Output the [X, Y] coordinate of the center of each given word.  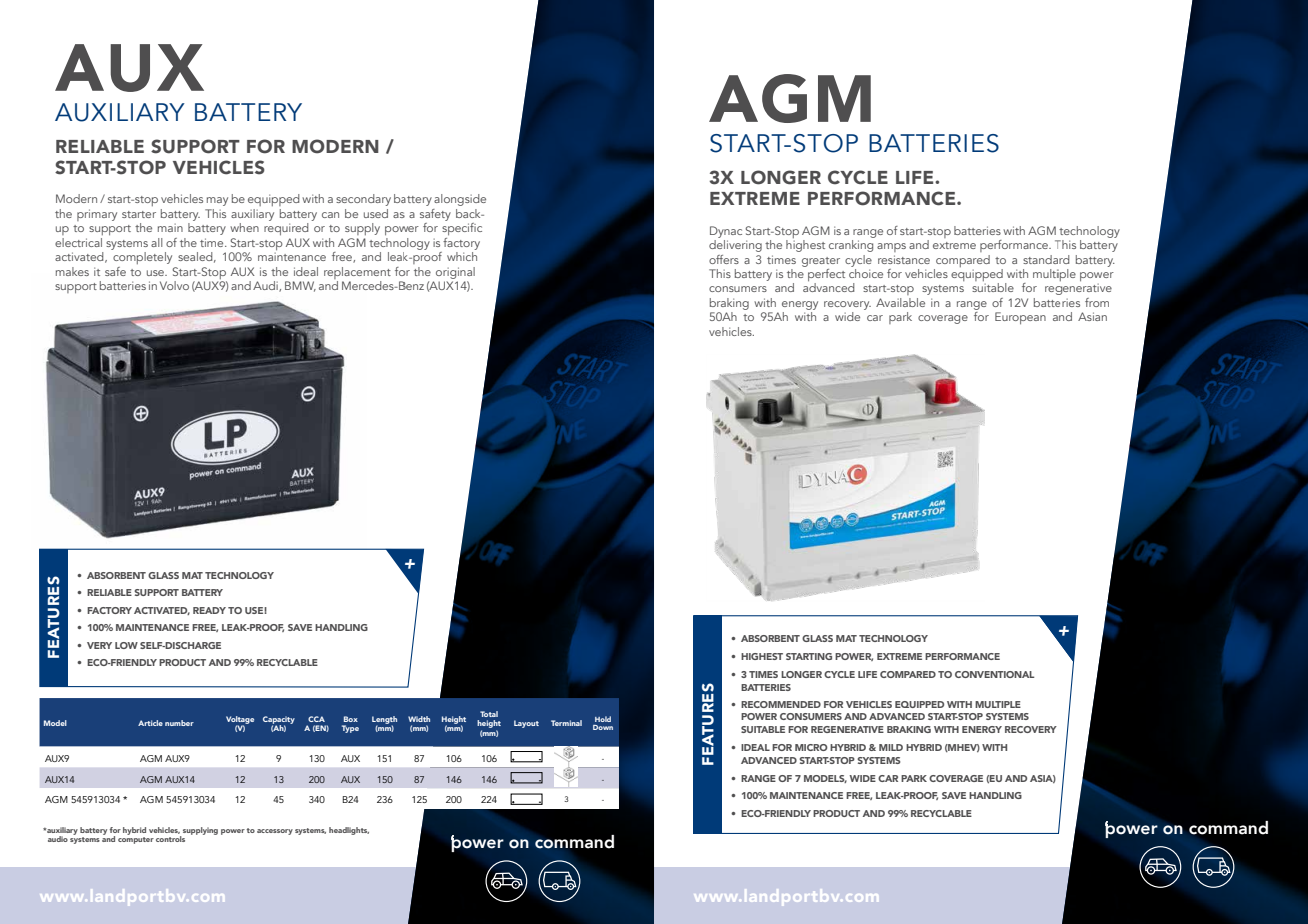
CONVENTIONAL [994, 674]
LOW [126, 645]
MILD [891, 747]
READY [209, 610]
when [244, 227]
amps [891, 247]
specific [462, 229]
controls [170, 839]
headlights [349, 831]
